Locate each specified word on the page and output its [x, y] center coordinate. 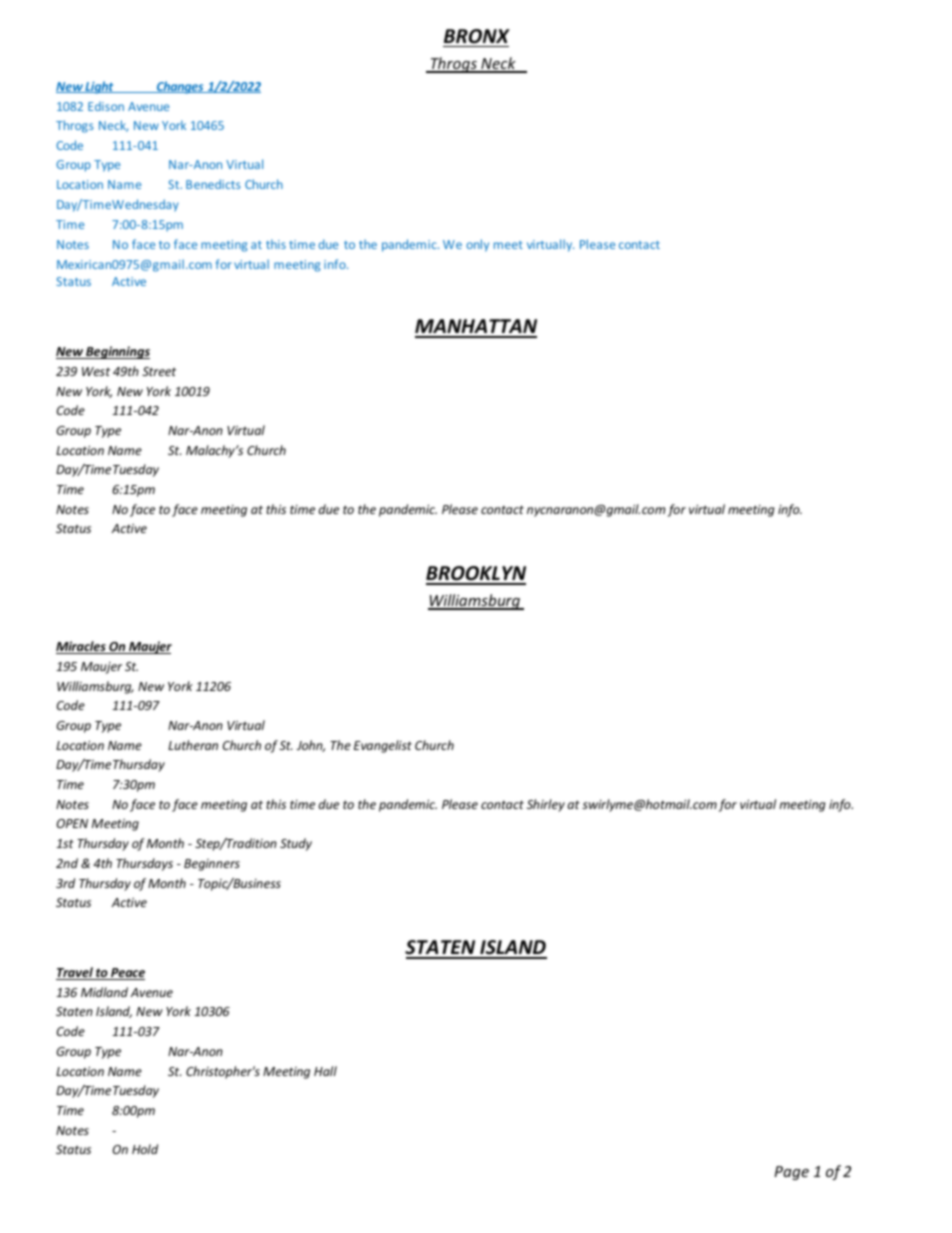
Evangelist [383, 746]
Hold [145, 1149]
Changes [180, 87]
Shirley [546, 805]
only [477, 245]
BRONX [477, 36]
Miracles [82, 647]
